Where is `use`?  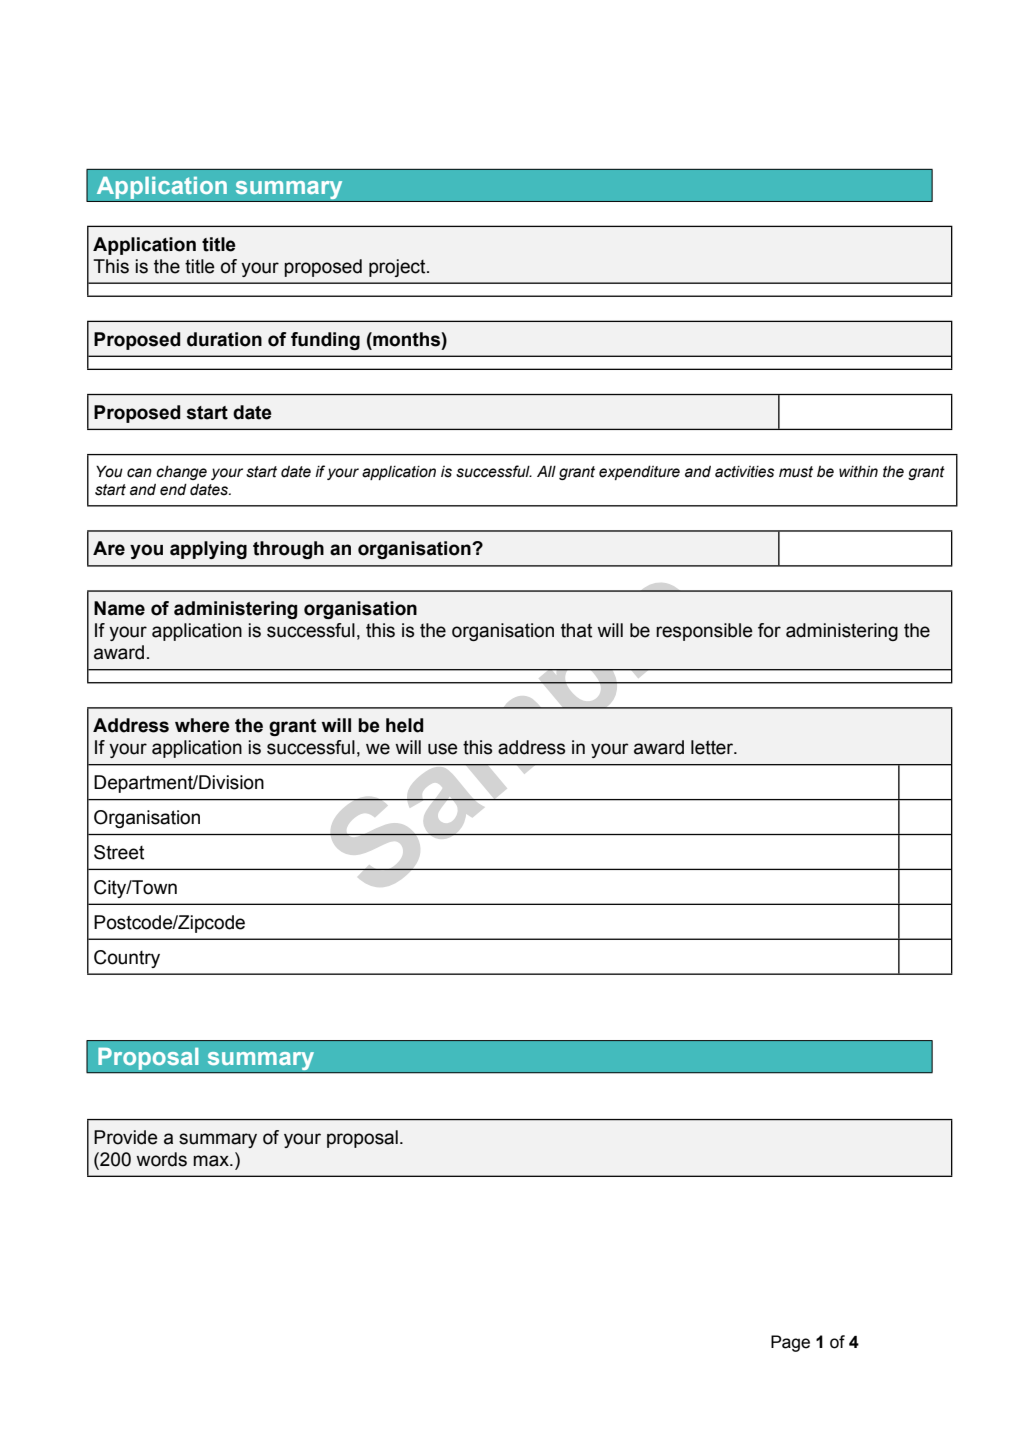
use is located at coordinates (443, 749).
